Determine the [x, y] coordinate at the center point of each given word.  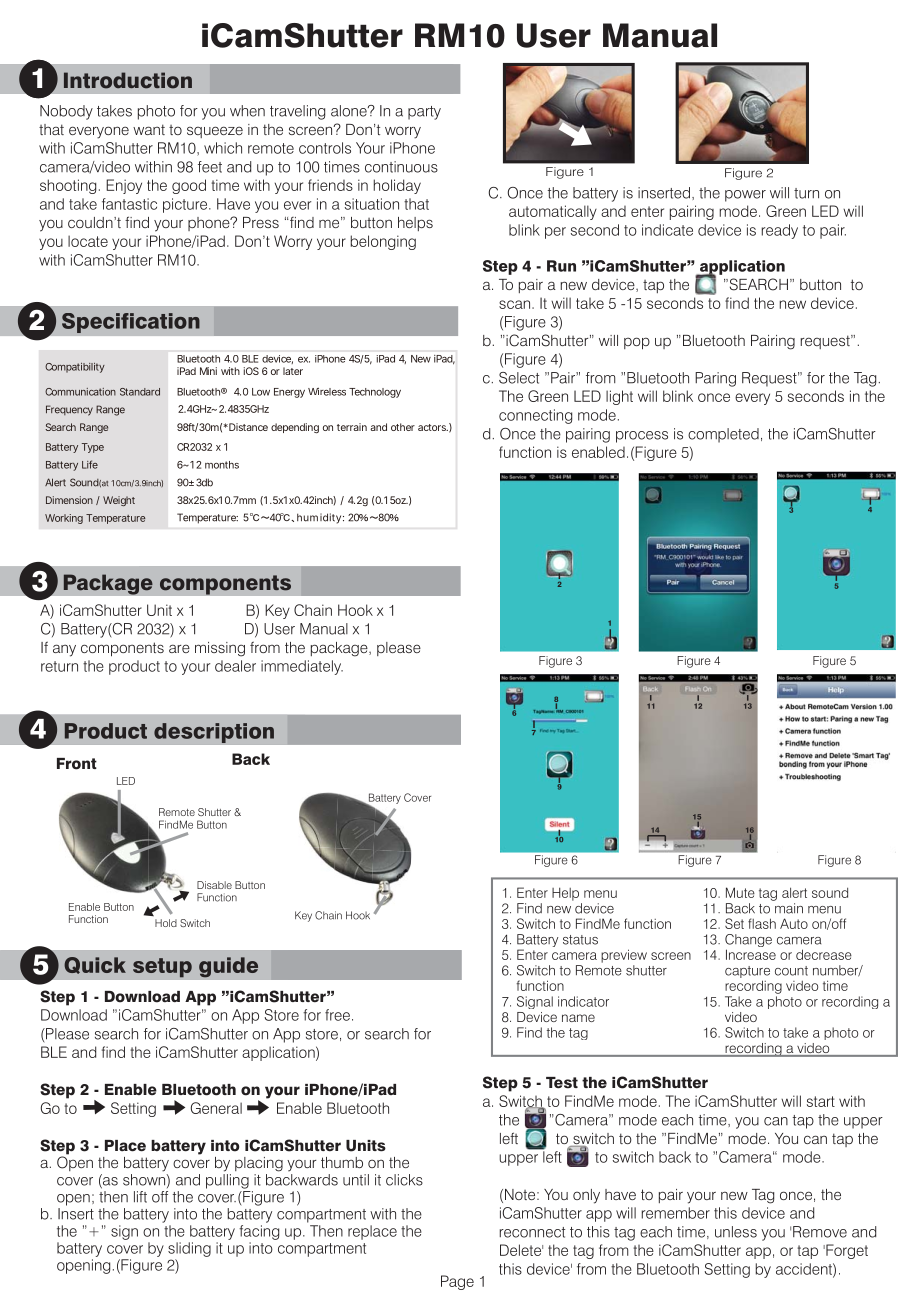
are [179, 648]
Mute [740, 892]
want [149, 129]
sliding [189, 1249]
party [424, 113]
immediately [302, 667]
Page [457, 1282]
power [745, 196]
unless [736, 1232]
